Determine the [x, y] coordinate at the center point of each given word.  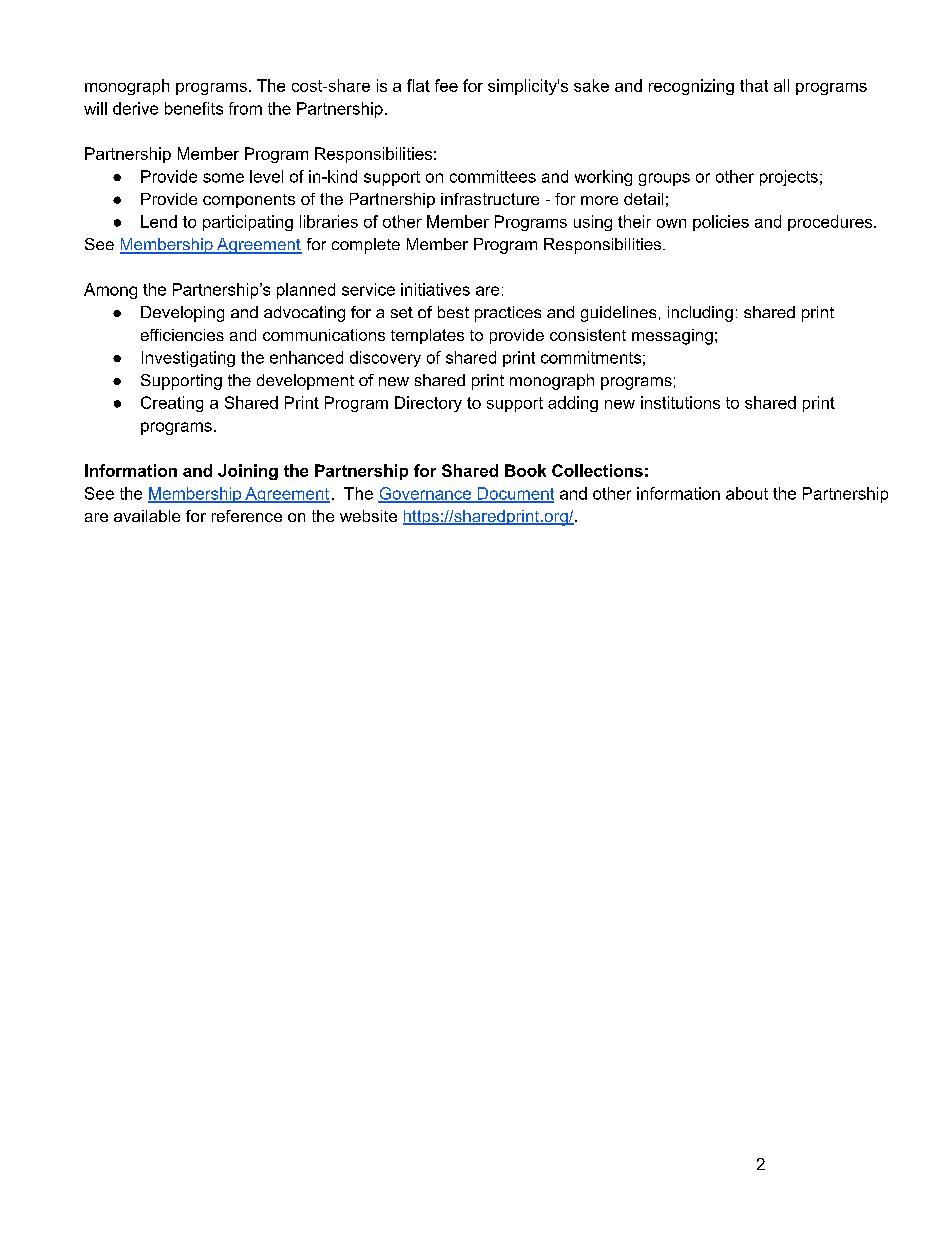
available [147, 516]
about [747, 493]
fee [446, 85]
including [700, 314]
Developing [182, 314]
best [453, 312]
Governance [426, 494]
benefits [194, 108]
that [754, 85]
